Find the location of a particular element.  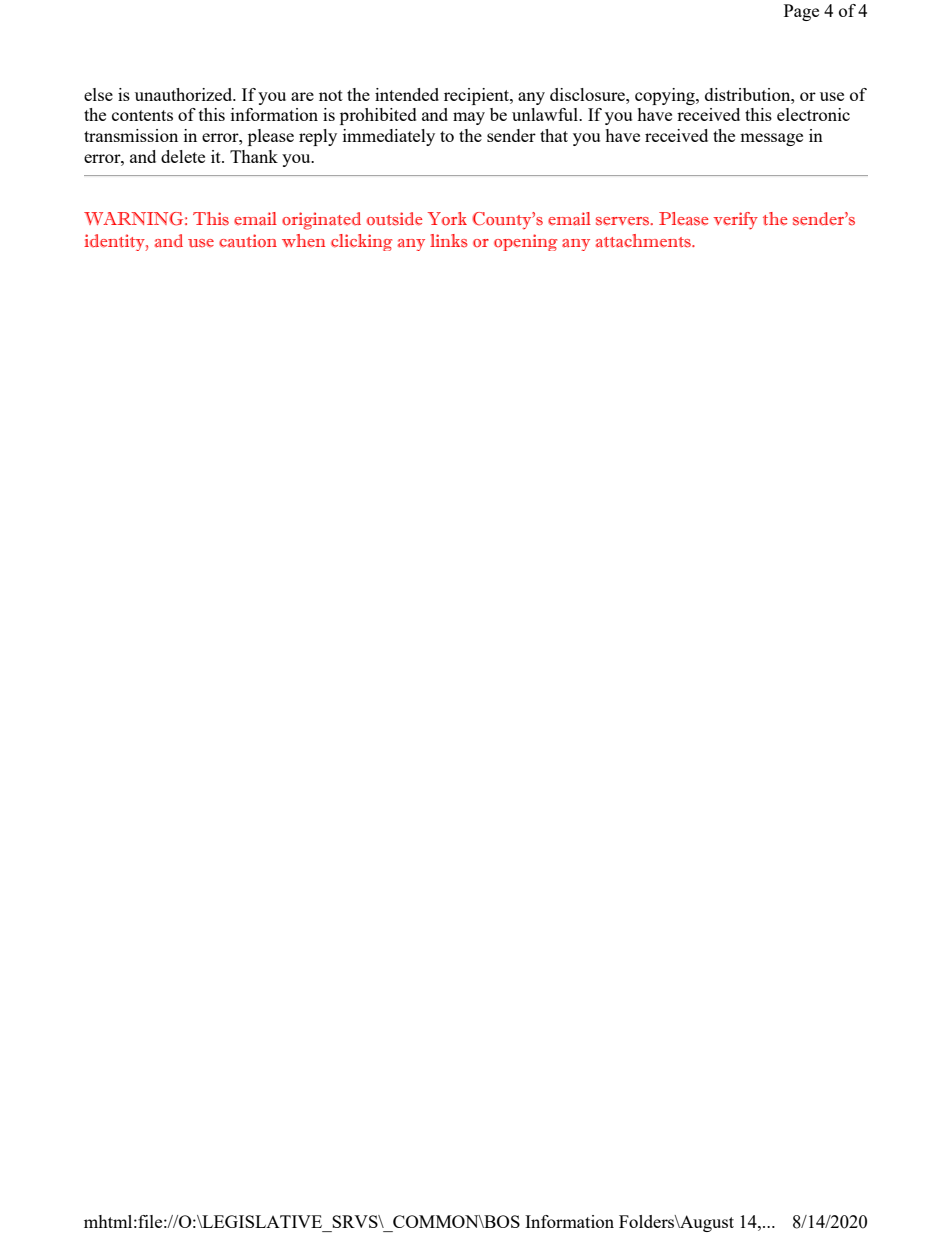

unauthorized is located at coordinates (185, 94).
